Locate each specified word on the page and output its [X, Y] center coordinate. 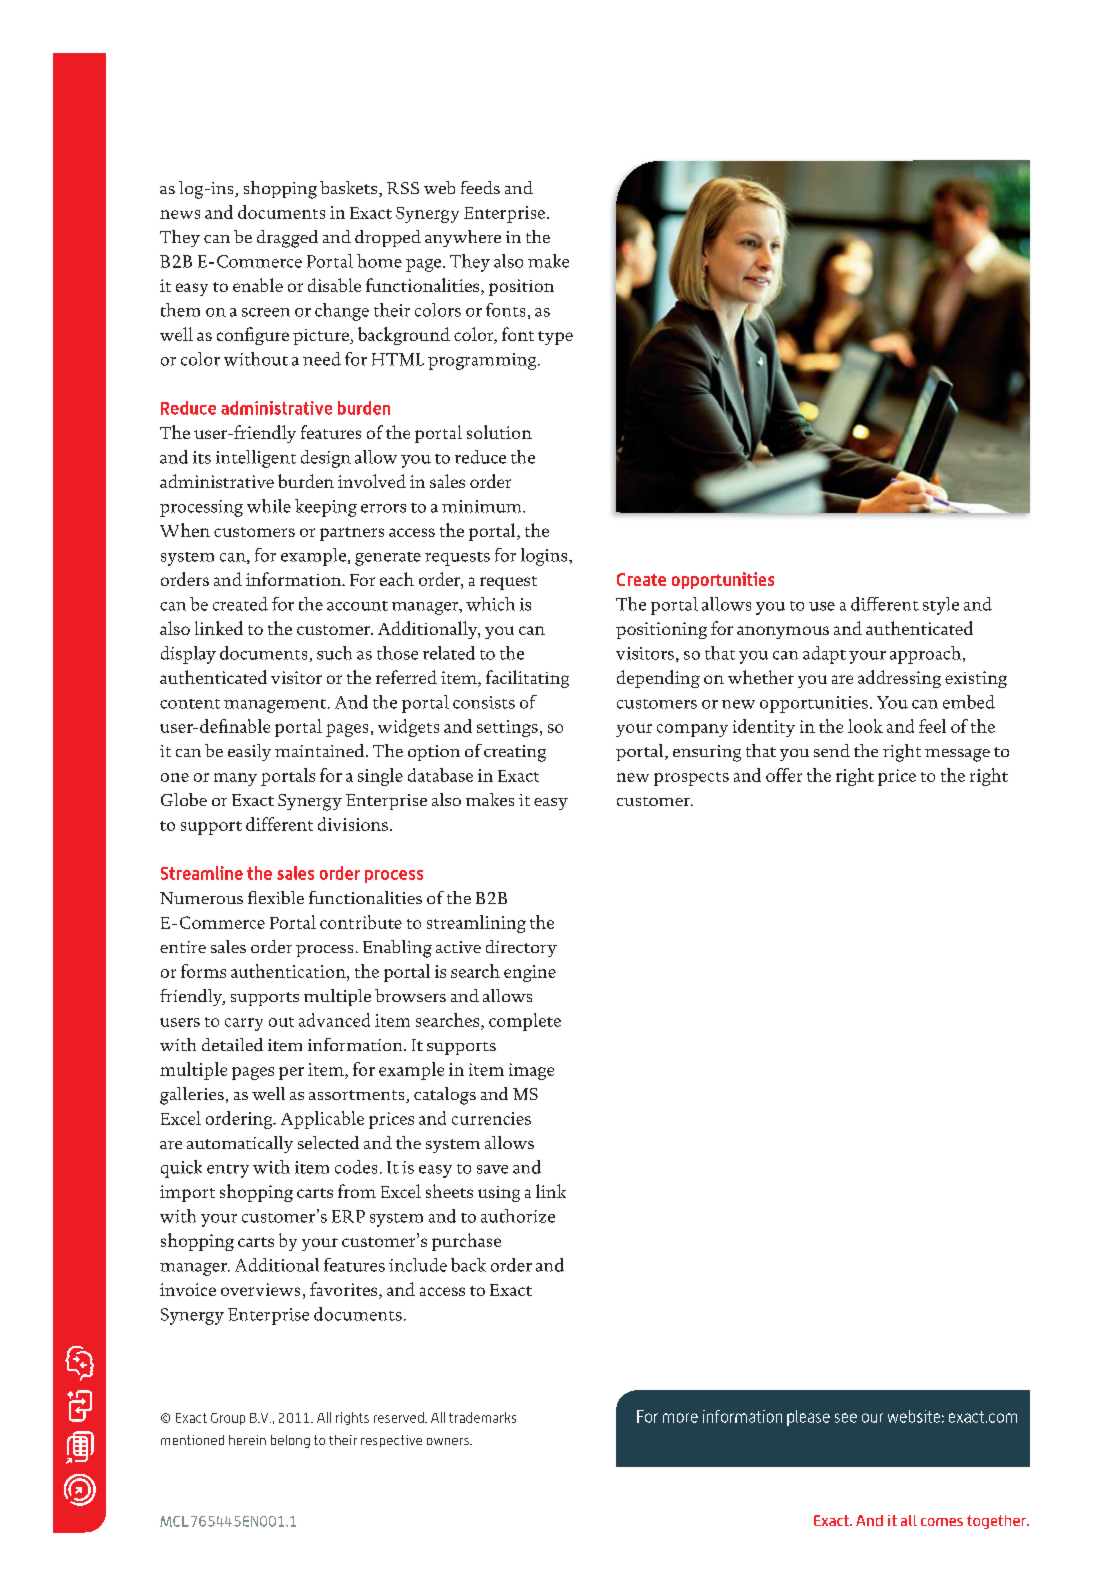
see [846, 1418]
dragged [287, 239]
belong [290, 1441]
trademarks [482, 1417]
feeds [480, 187]
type [555, 338]
